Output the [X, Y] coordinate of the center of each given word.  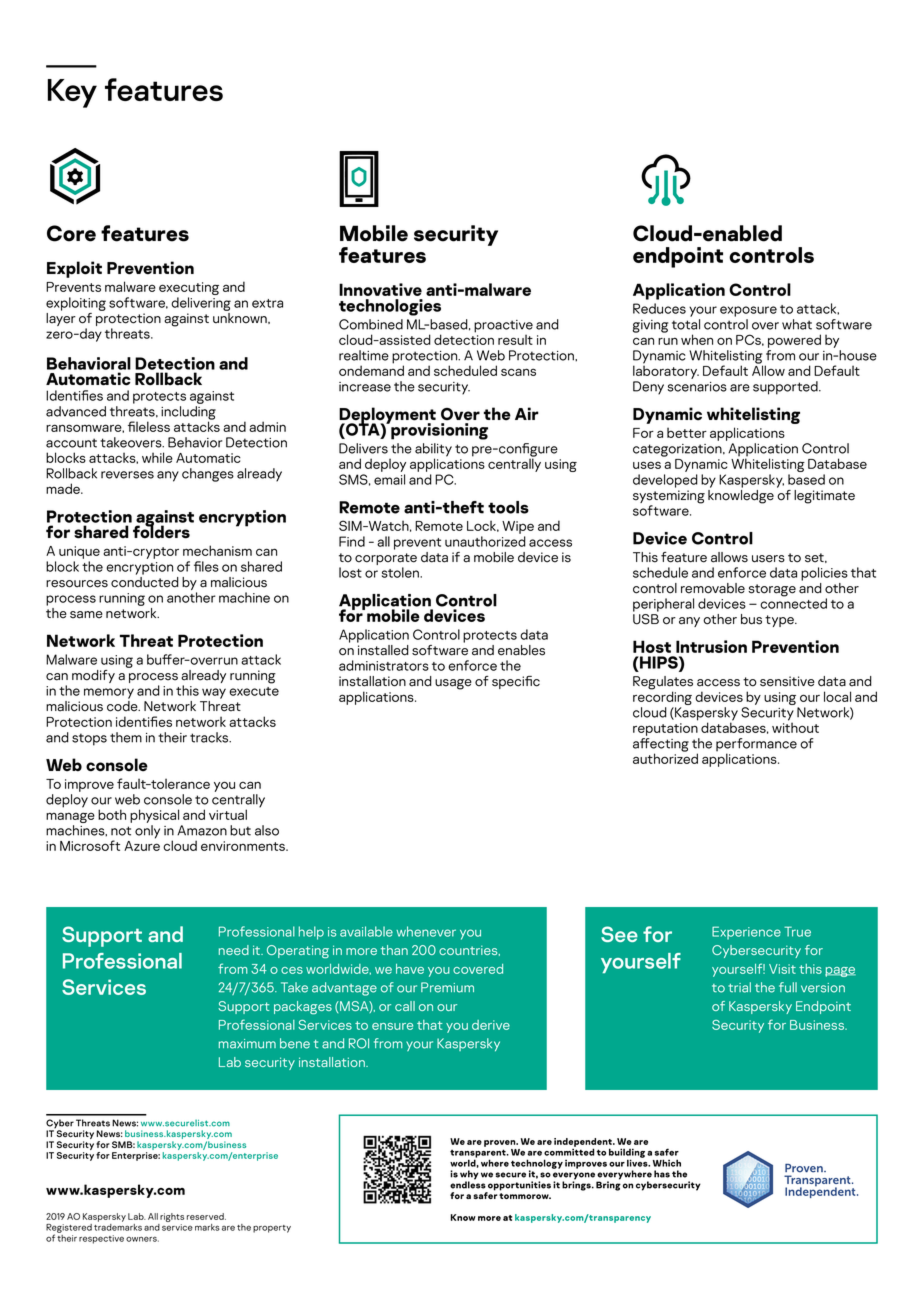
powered [794, 341]
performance [756, 746]
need [234, 950]
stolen [401, 572]
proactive [503, 327]
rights [172, 1217]
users [768, 559]
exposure [748, 311]
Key [72, 93]
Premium [447, 987]
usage [453, 684]
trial [739, 987]
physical [154, 816]
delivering [201, 304]
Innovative [380, 289]
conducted [145, 582]
